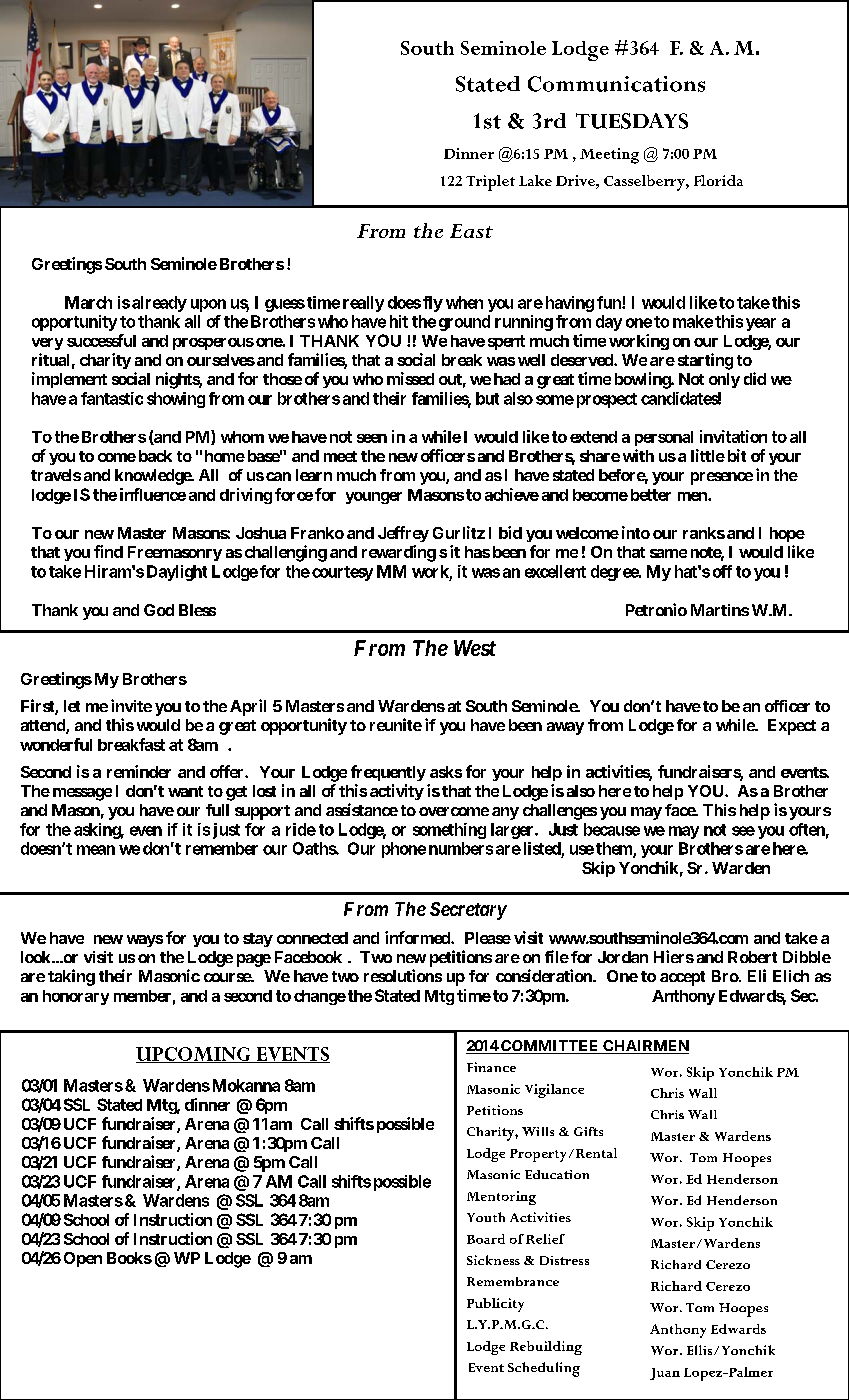 Image resolution: width=849 pixels, height=1400 pixels. I want to click on Open, so click(83, 1259).
